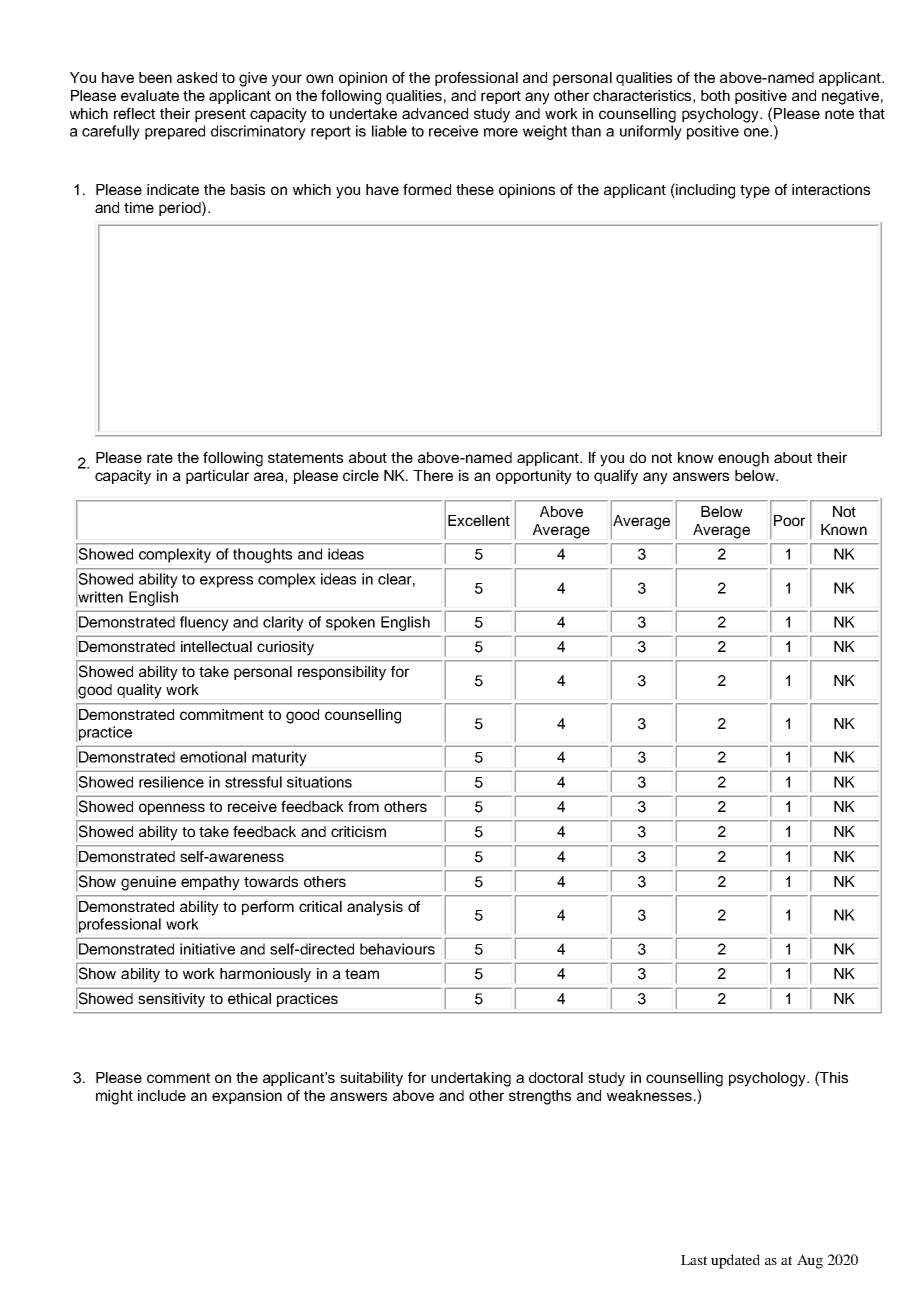 The height and width of the document is (1308, 924). What do you see at coordinates (810, 1261) in the document?
I see `Aug` at bounding box center [810, 1261].
